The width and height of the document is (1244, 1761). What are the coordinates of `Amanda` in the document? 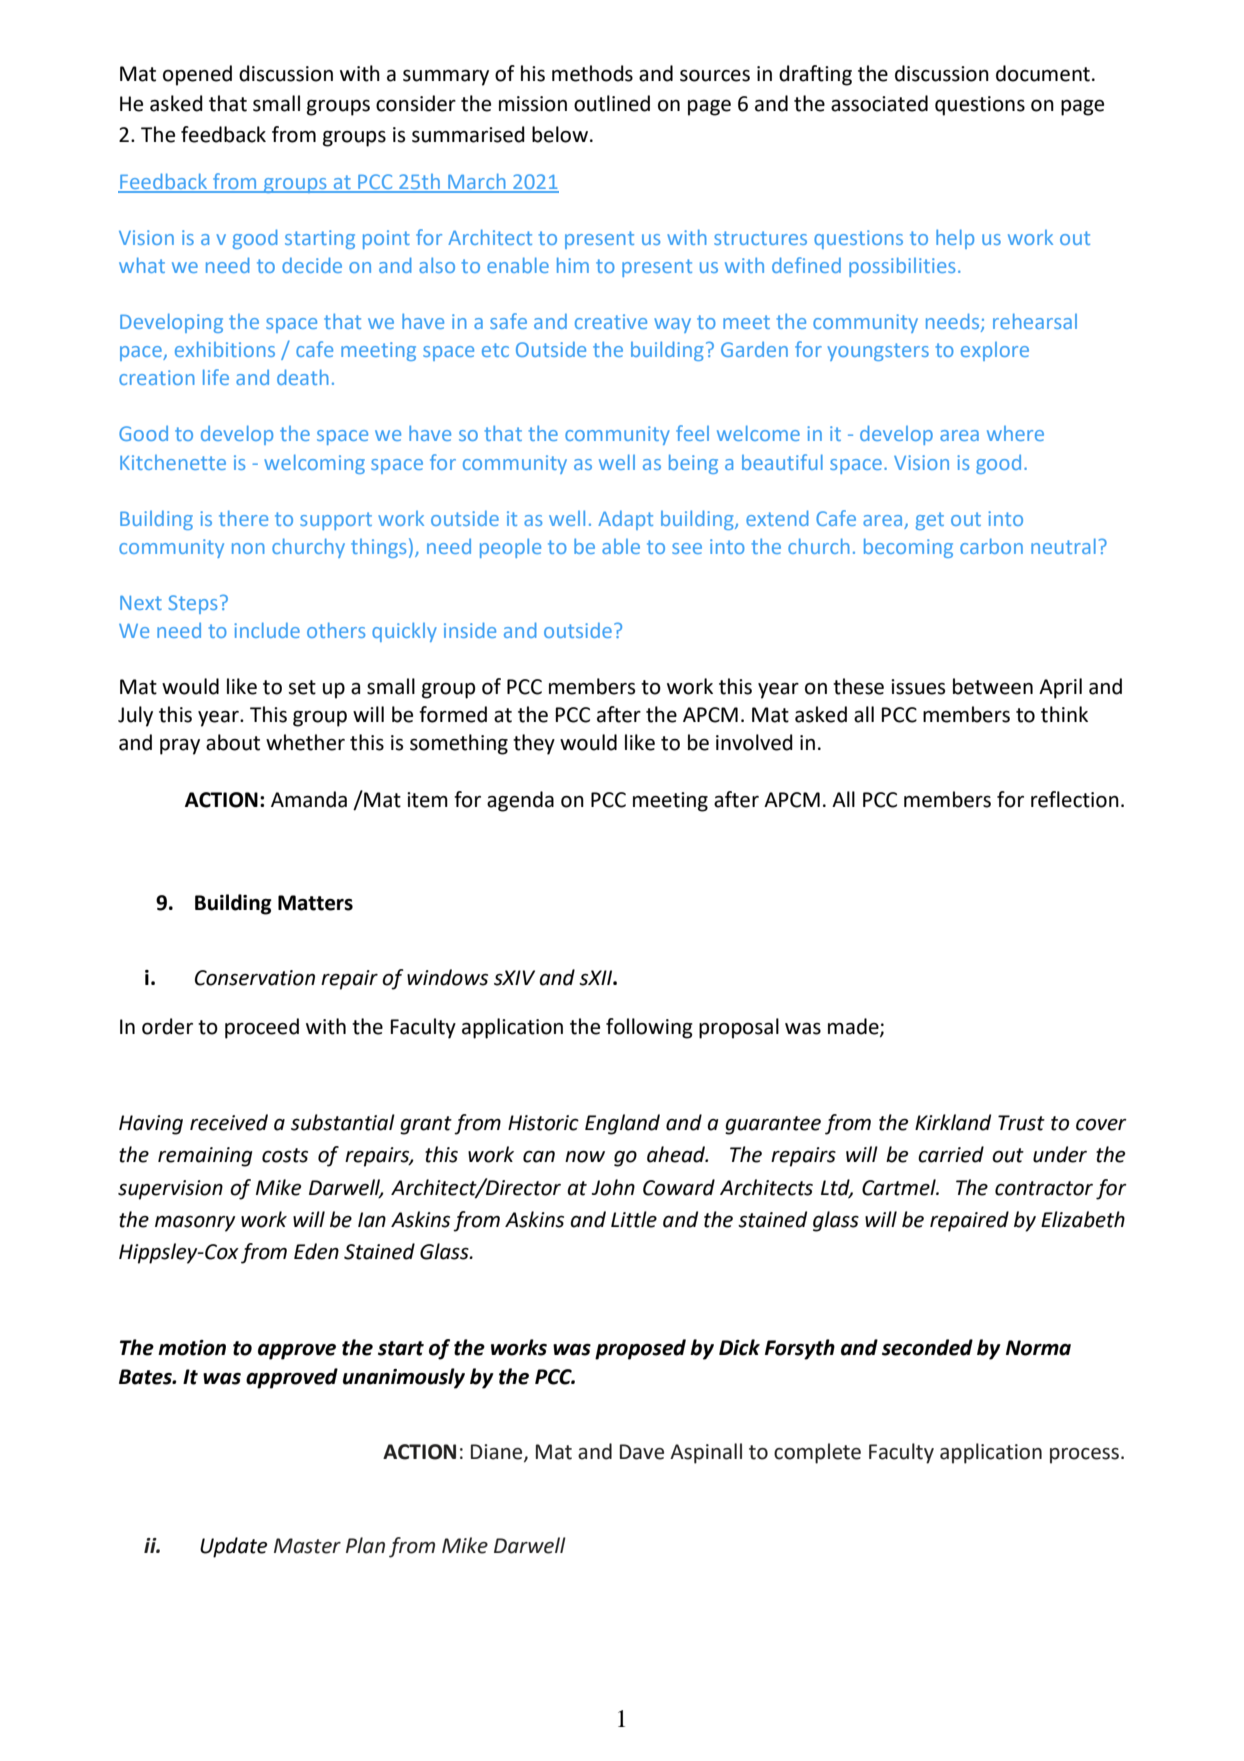 It's located at (309, 799).
